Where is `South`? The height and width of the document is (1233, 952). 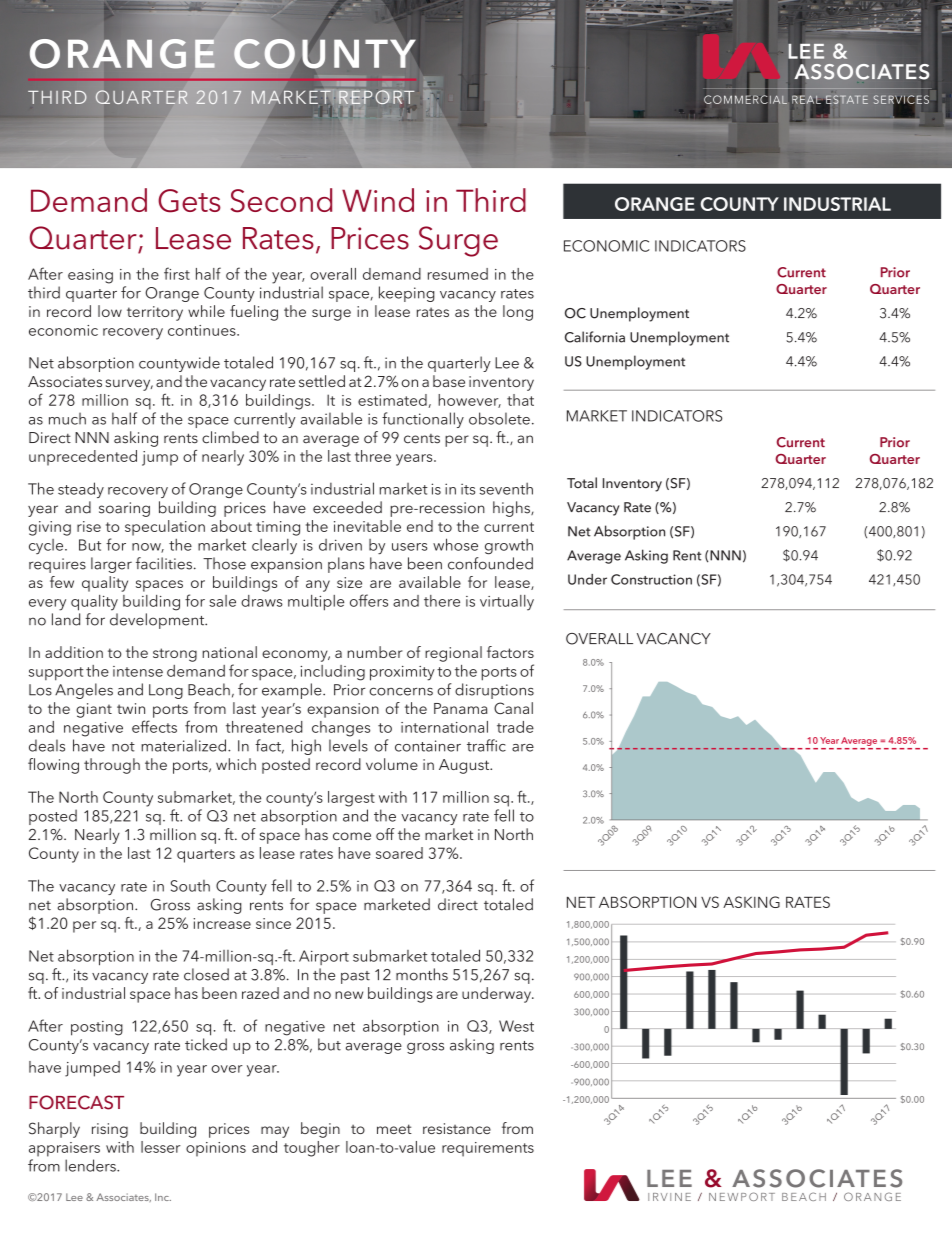 South is located at coordinates (190, 886).
